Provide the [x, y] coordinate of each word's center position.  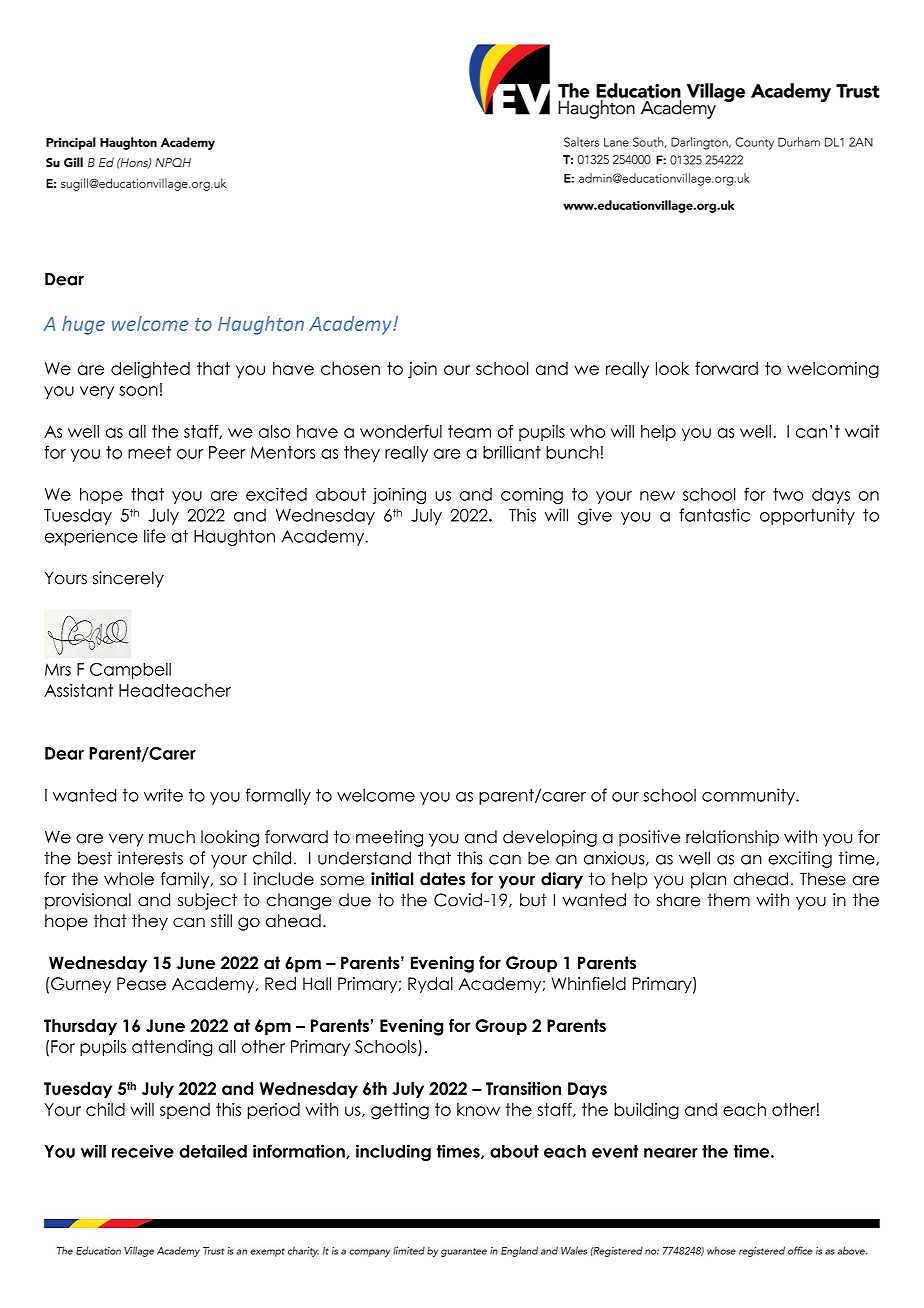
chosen [350, 368]
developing [550, 838]
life [155, 536]
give [595, 516]
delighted [150, 370]
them [729, 900]
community [749, 796]
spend [185, 1111]
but [533, 900]
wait [862, 431]
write [163, 795]
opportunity [807, 516]
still [221, 921]
